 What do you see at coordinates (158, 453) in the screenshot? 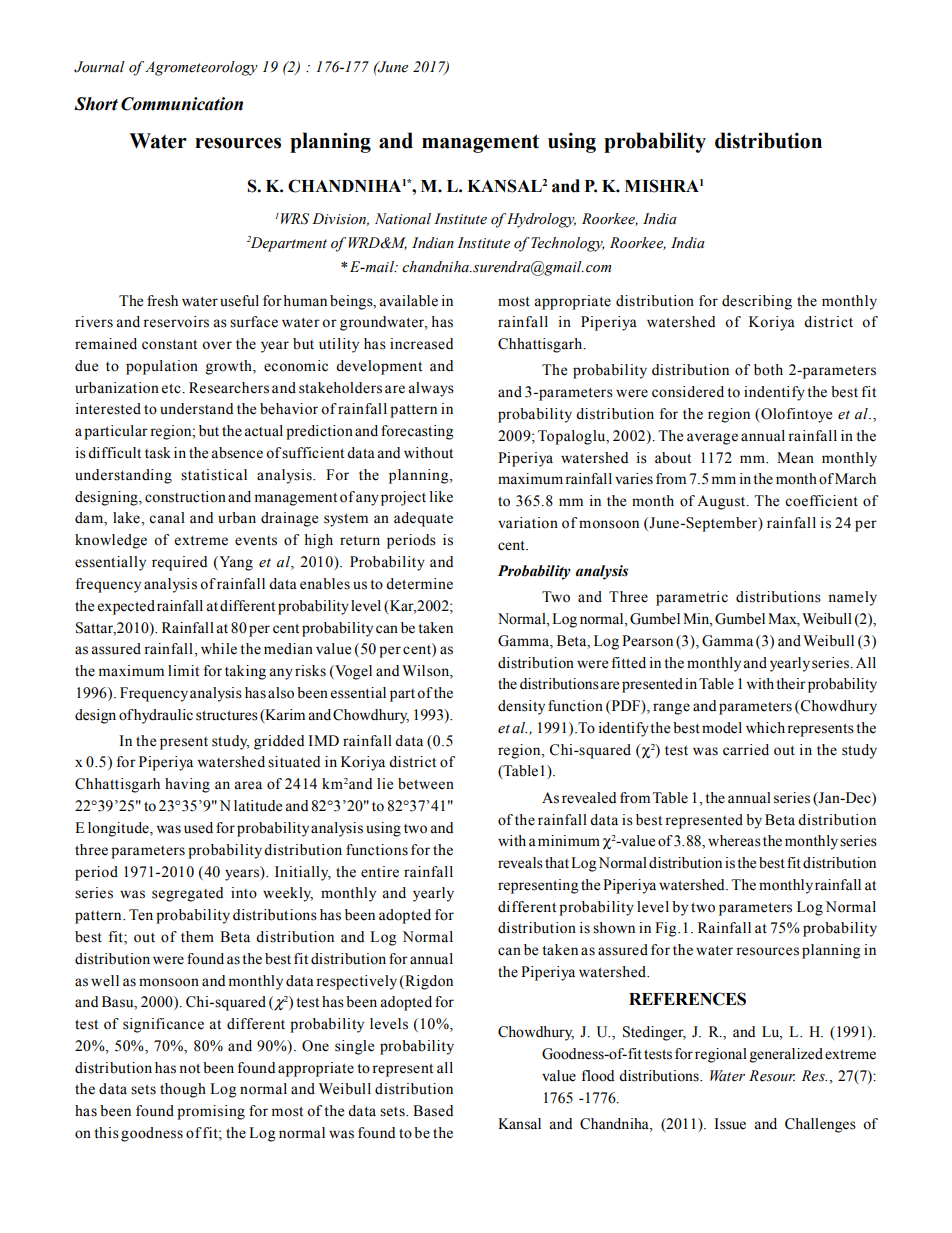
I see `task` at bounding box center [158, 453].
